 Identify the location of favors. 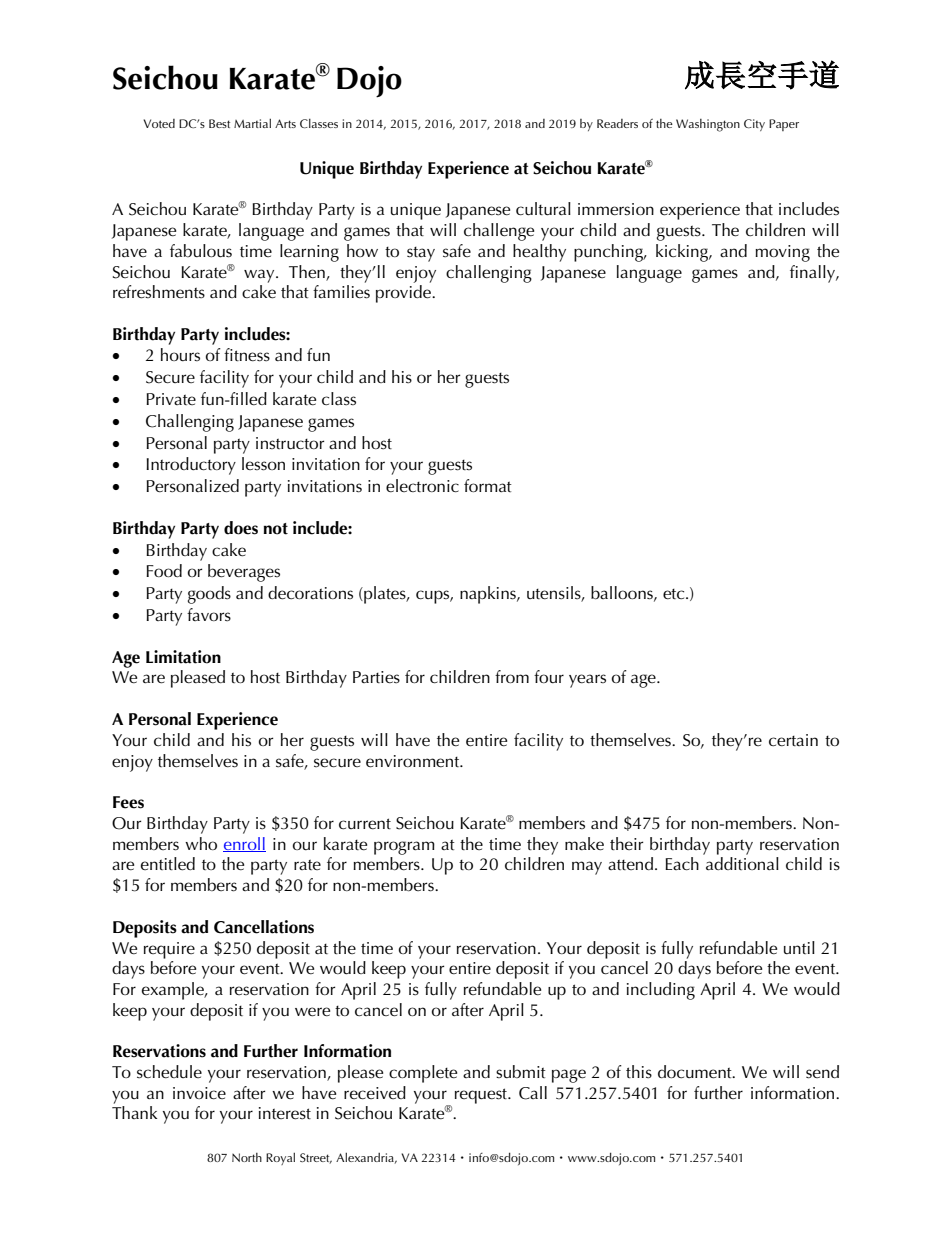
(209, 615).
